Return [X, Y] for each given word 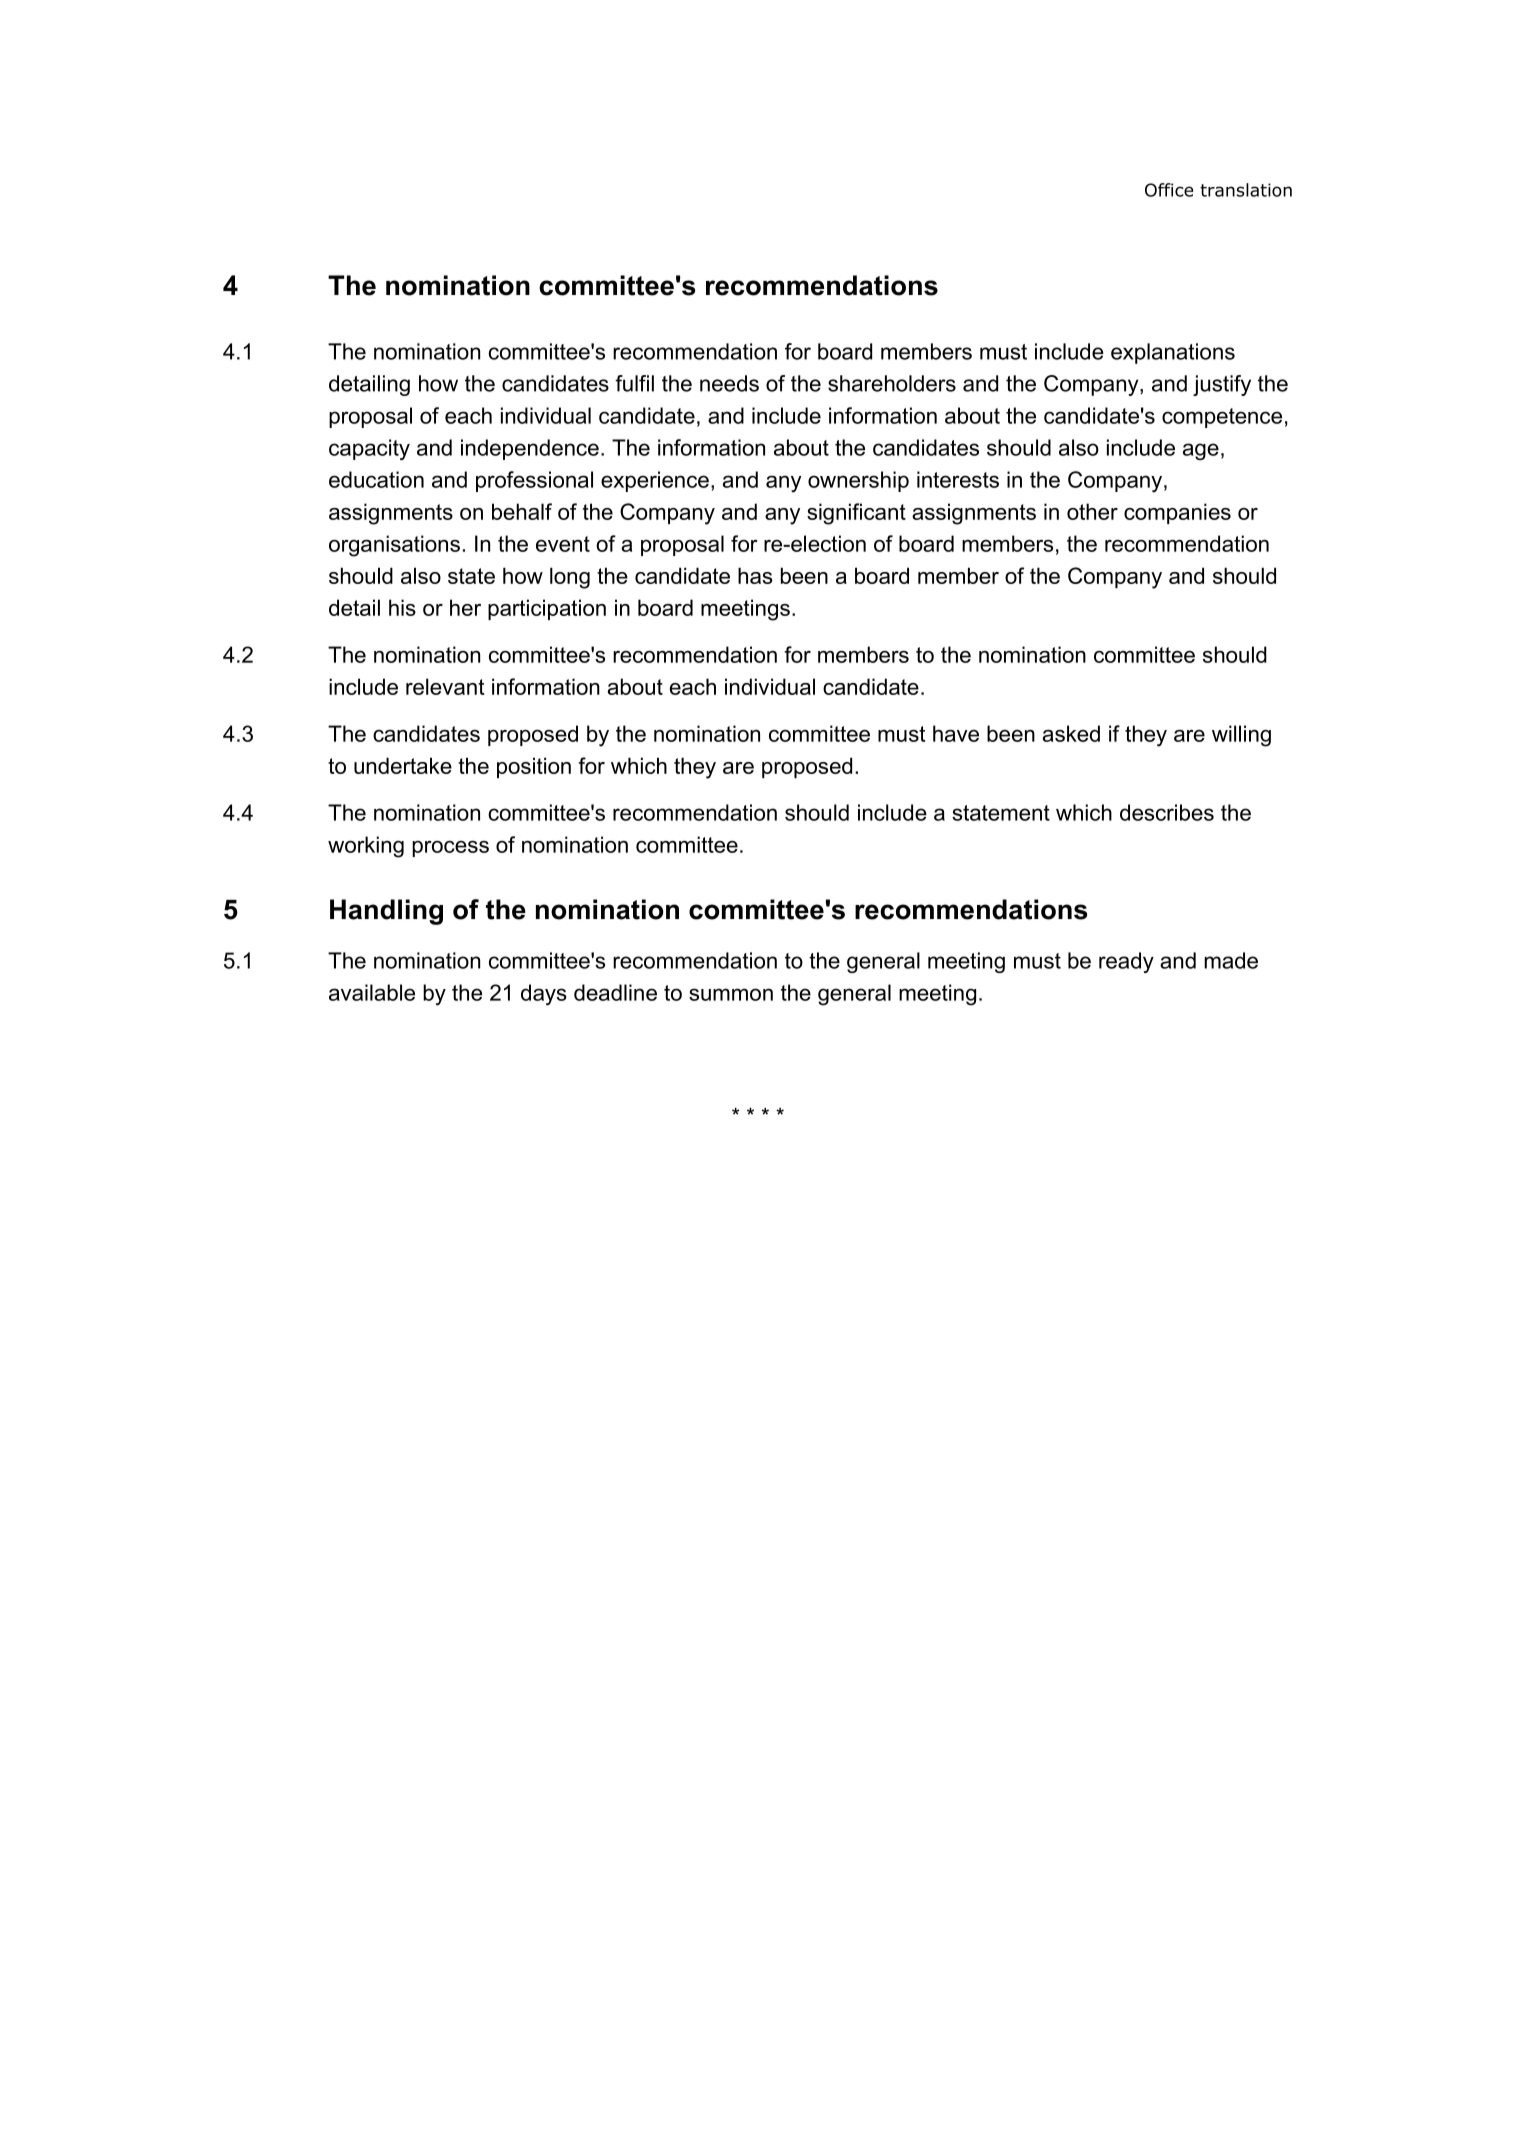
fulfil [634, 383]
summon [731, 994]
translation [1246, 190]
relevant [445, 686]
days [544, 995]
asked [1071, 733]
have [956, 733]
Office [1169, 190]
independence [530, 449]
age [1201, 451]
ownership [858, 481]
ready [1126, 962]
